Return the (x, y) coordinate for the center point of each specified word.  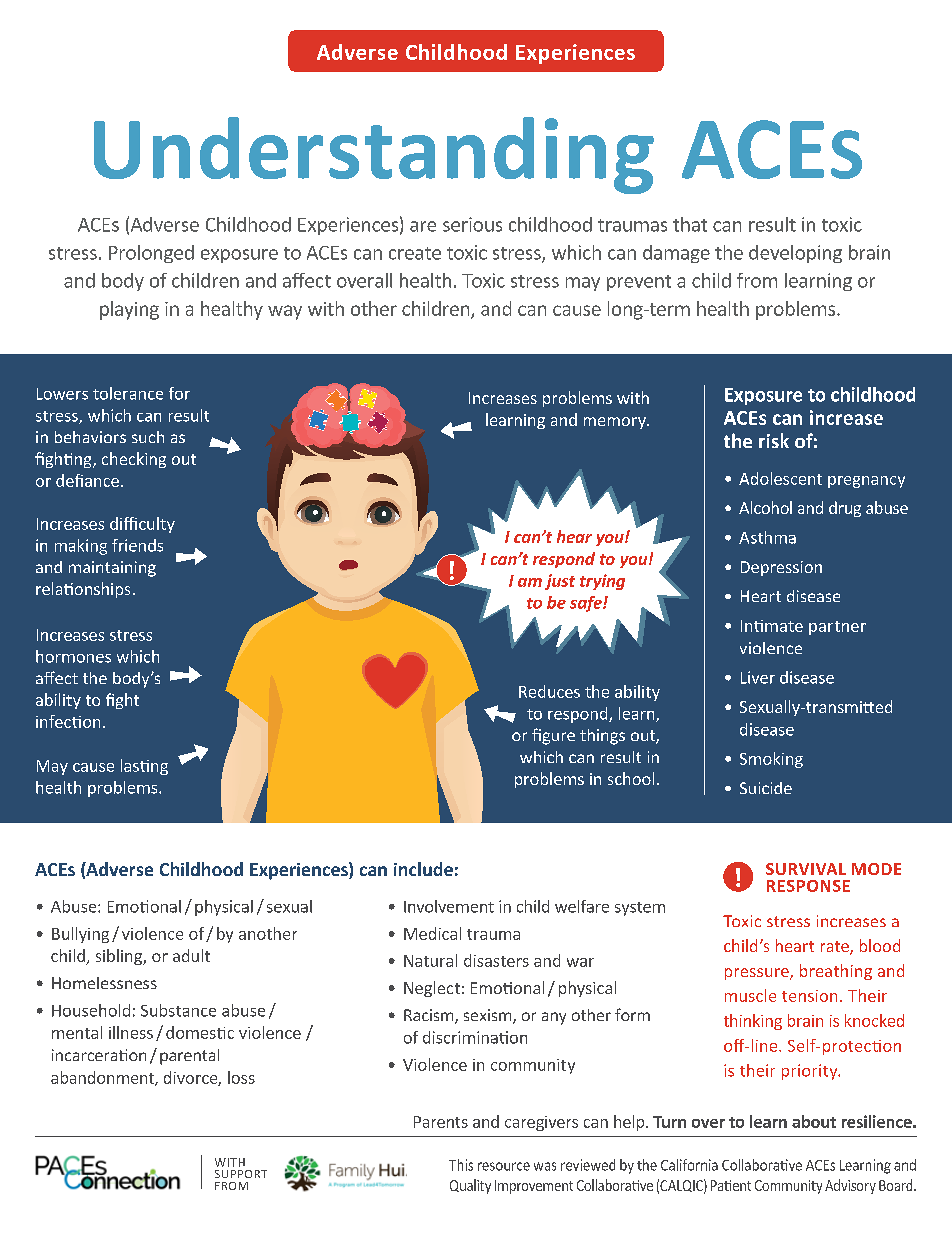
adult (191, 955)
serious (472, 224)
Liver (758, 677)
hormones (73, 656)
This (461, 1165)
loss (241, 1077)
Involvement (449, 906)
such (148, 437)
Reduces (549, 691)
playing (129, 310)
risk (774, 440)
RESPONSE (808, 886)
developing (795, 254)
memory (616, 423)
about (814, 1121)
